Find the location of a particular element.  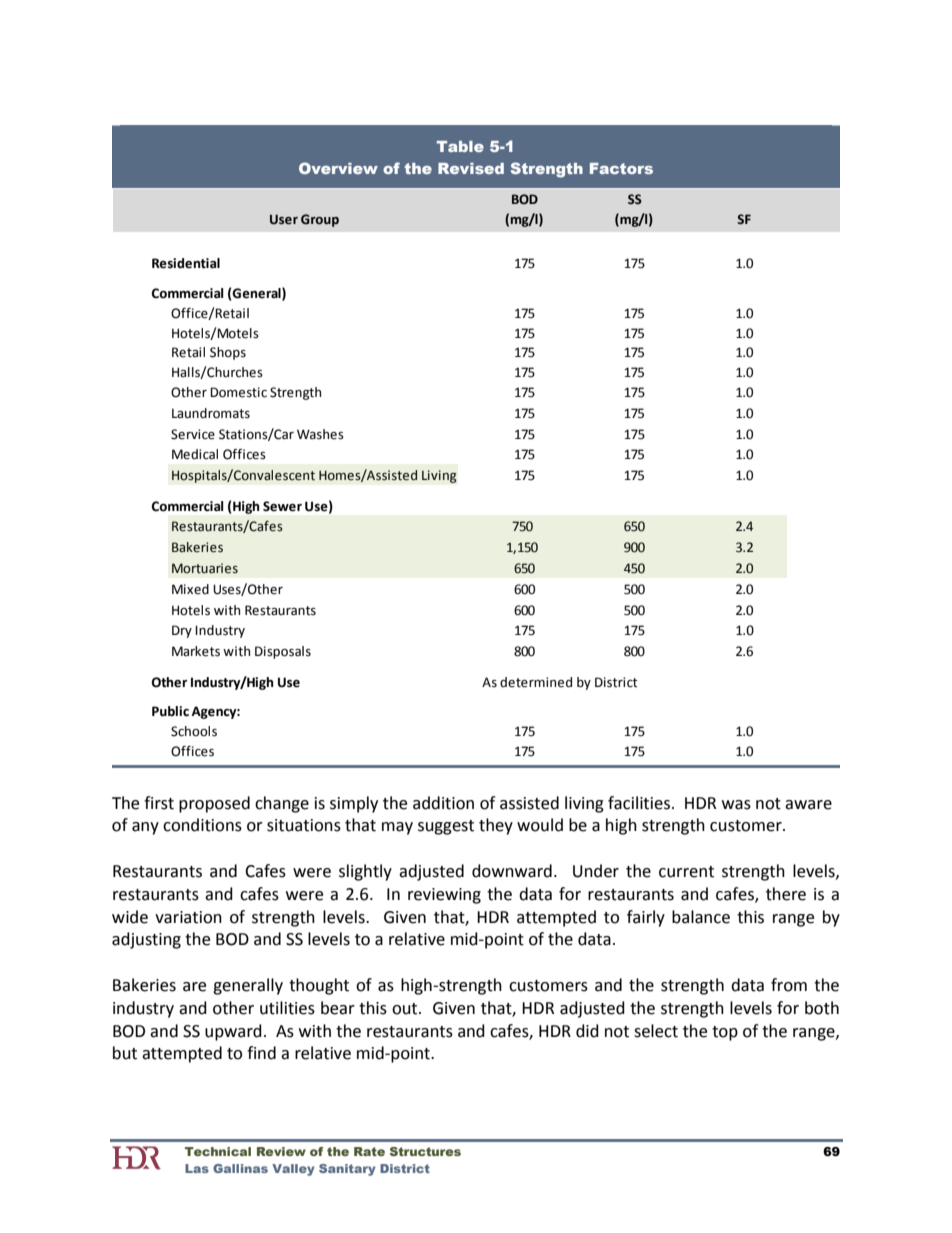

determined is located at coordinates (536, 682).
